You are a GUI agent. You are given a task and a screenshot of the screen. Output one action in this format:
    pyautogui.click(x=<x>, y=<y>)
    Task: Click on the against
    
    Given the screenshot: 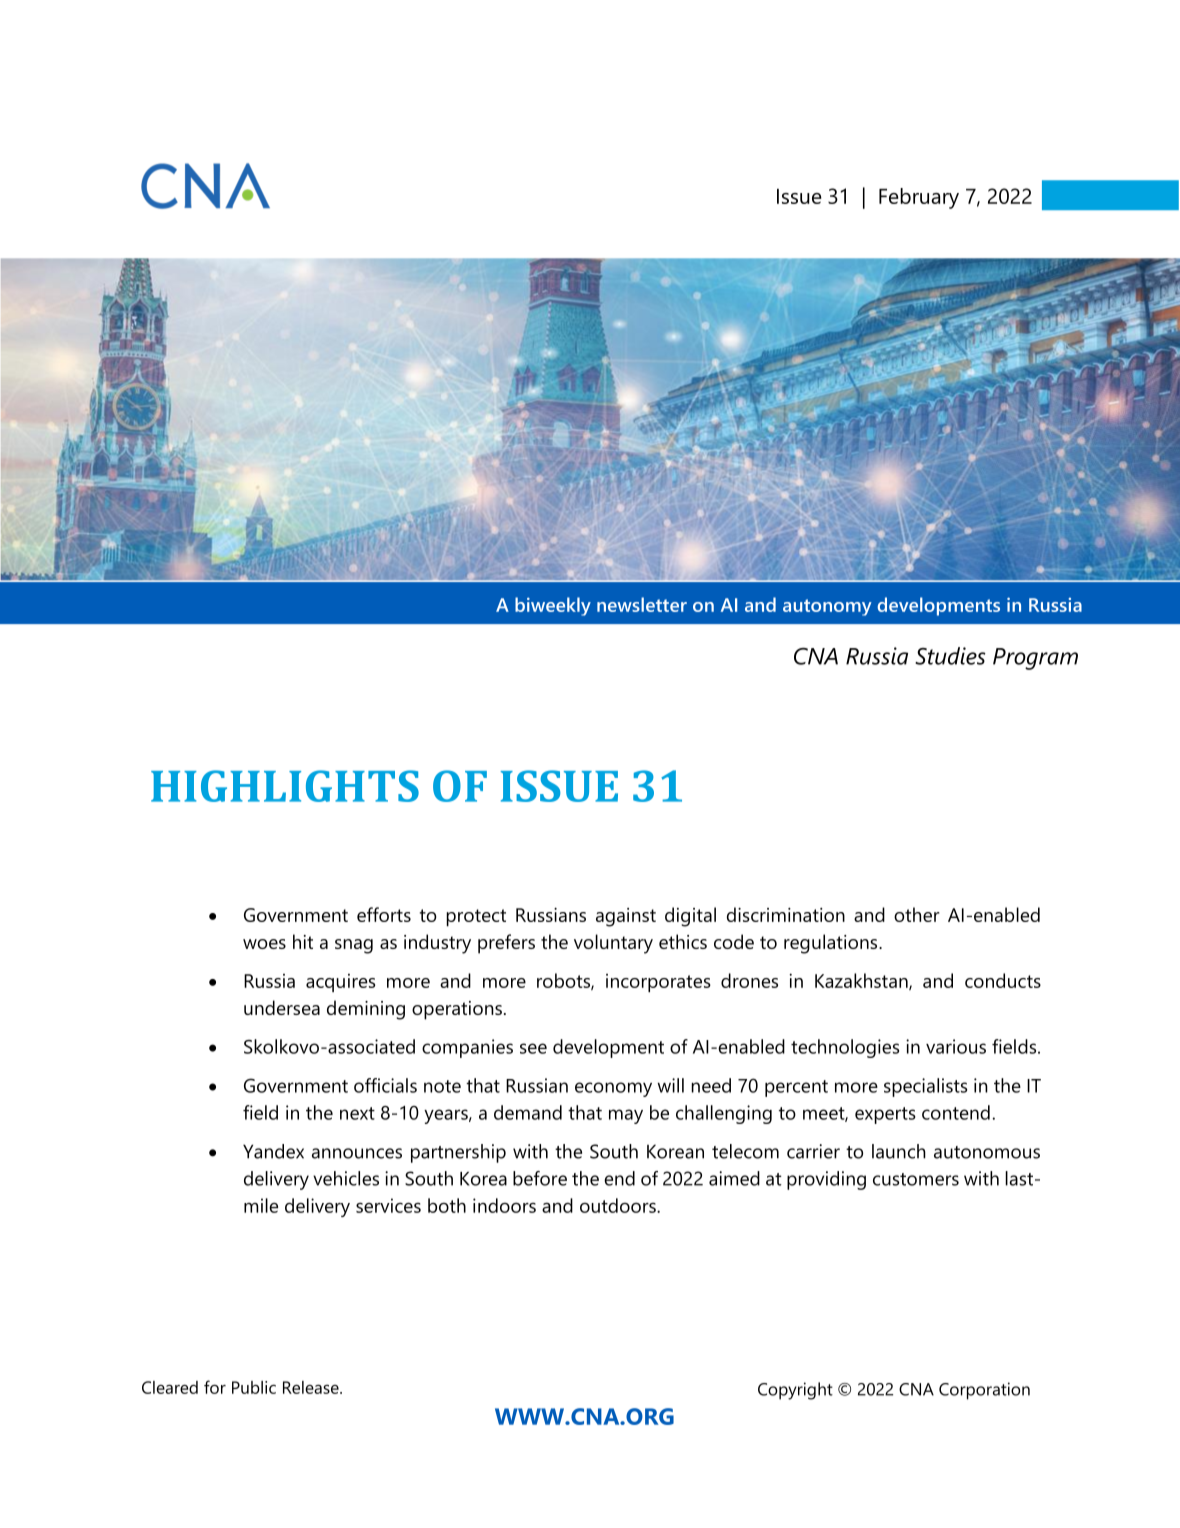 What is the action you would take?
    pyautogui.click(x=626, y=917)
